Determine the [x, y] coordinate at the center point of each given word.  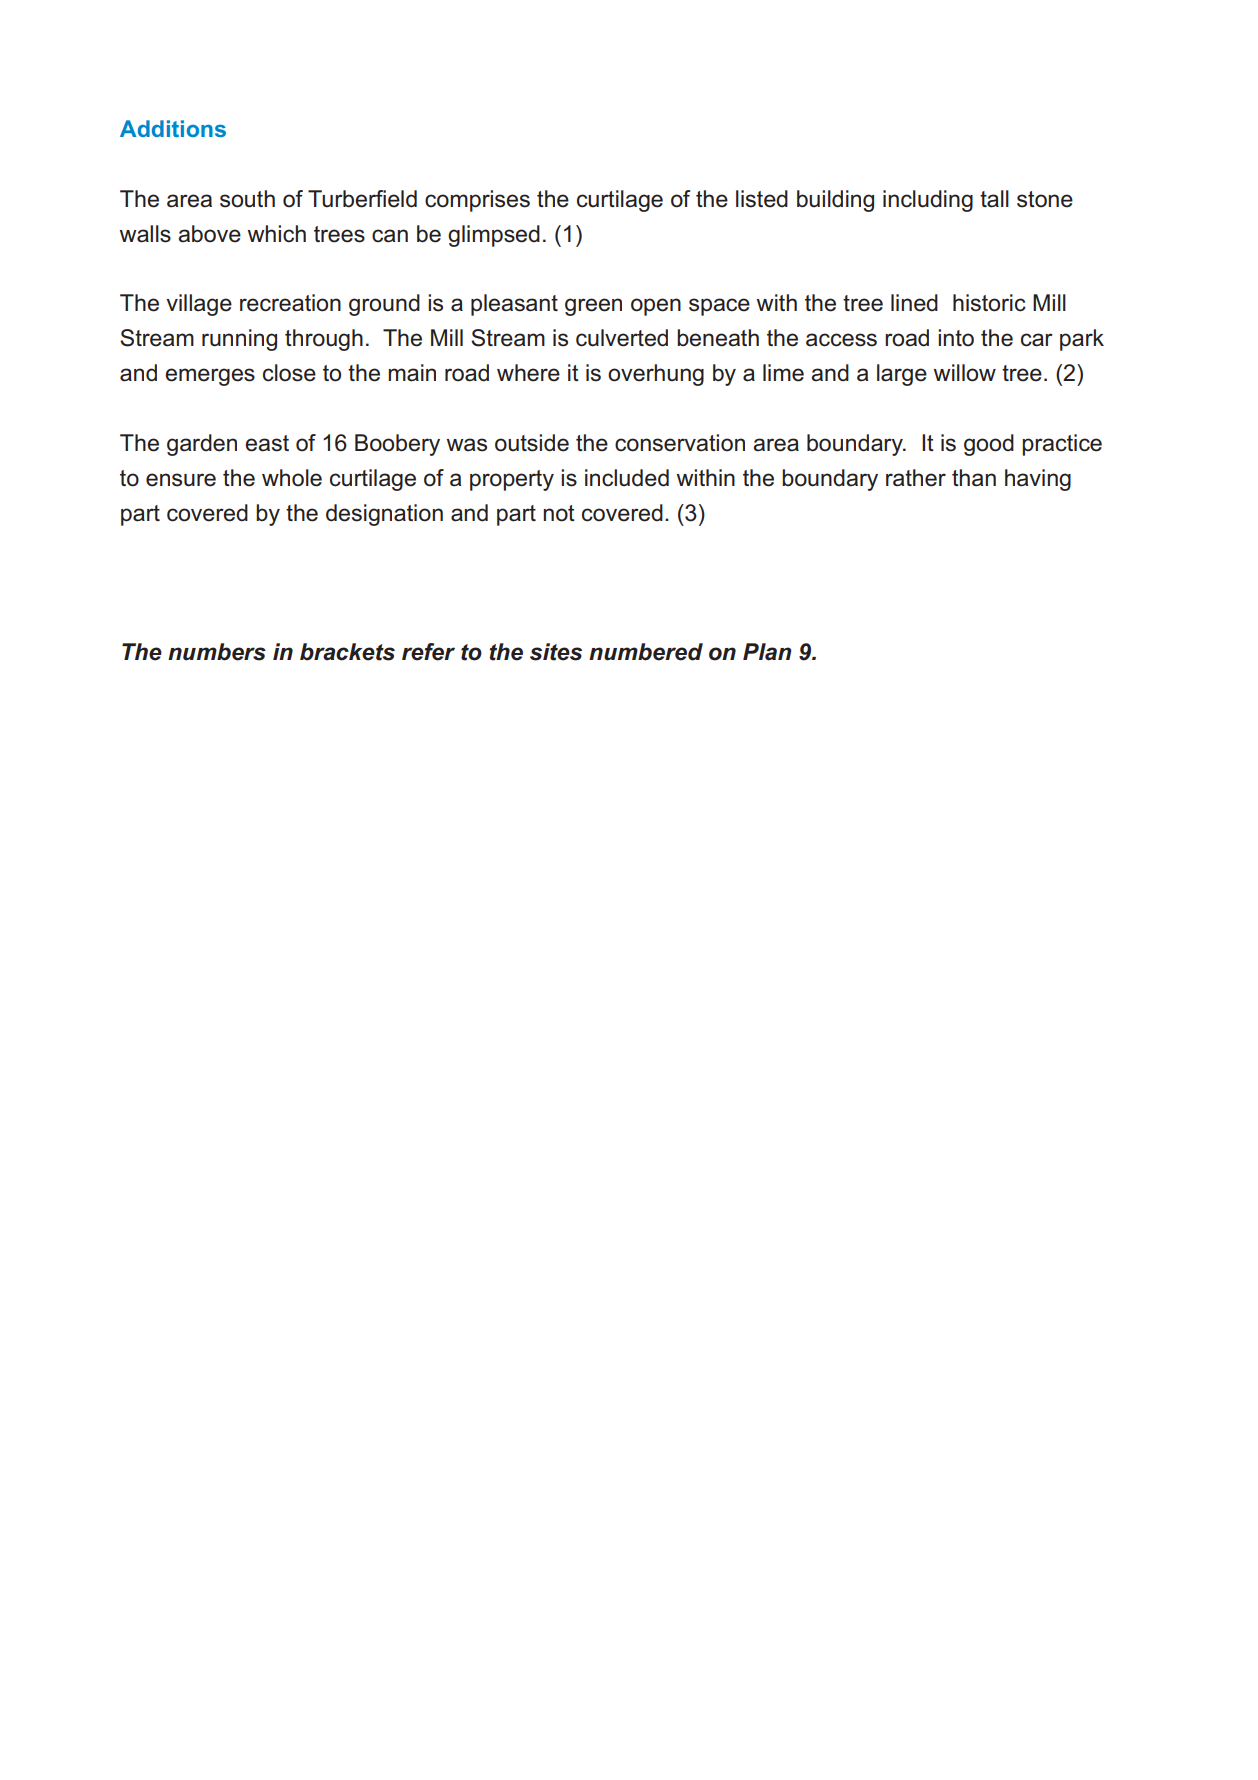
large [902, 375]
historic [989, 303]
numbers [217, 652]
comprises [477, 201]
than [974, 478]
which [277, 234]
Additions [173, 128]
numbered [646, 652]
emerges [210, 377]
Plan [767, 652]
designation [384, 515]
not [559, 513]
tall [994, 199]
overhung [656, 375]
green [593, 307]
